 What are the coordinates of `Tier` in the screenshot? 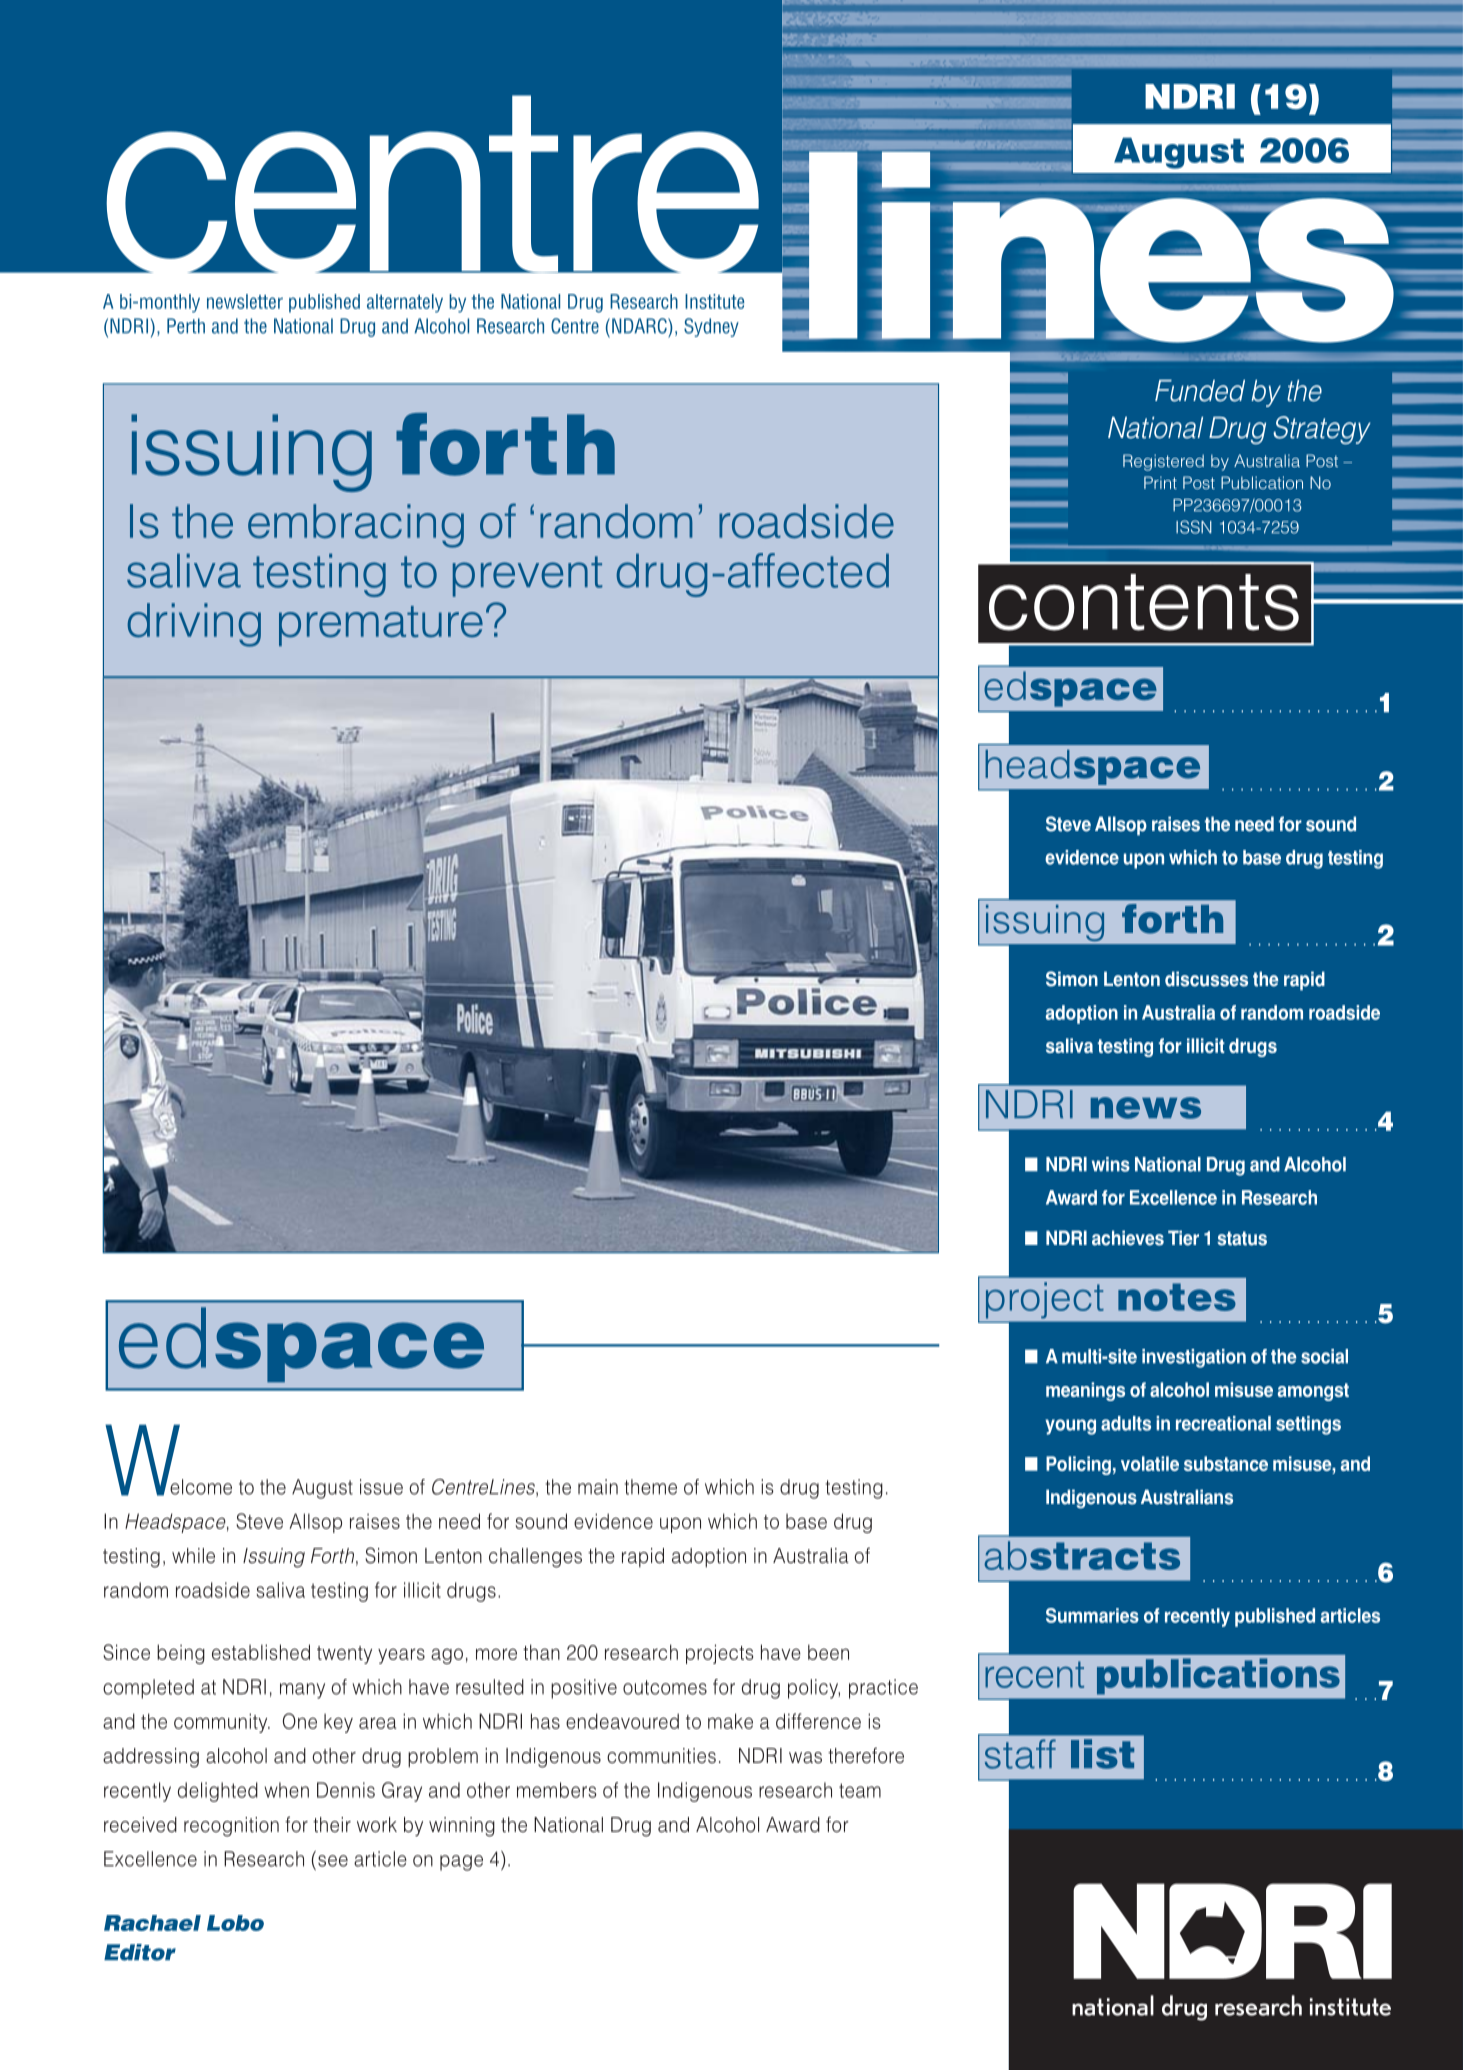 It's located at (1183, 1238).
